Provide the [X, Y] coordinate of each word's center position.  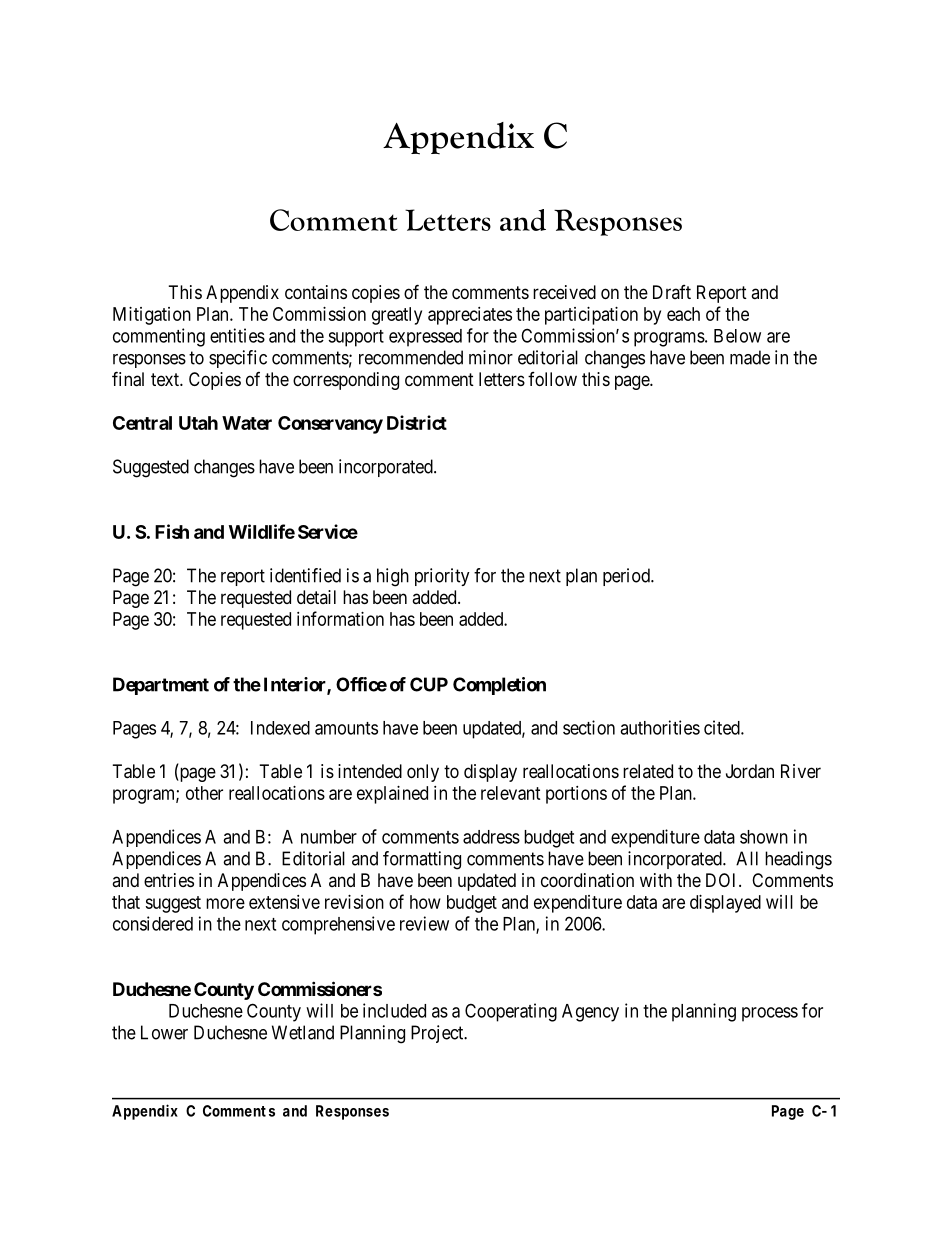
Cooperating [511, 1012]
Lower [164, 1032]
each [683, 314]
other [204, 793]
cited [723, 727]
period [627, 577]
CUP [429, 684]
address [491, 837]
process [770, 1014]
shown [764, 837]
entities [237, 335]
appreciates [470, 316]
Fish [172, 531]
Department [161, 686]
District [417, 422]
